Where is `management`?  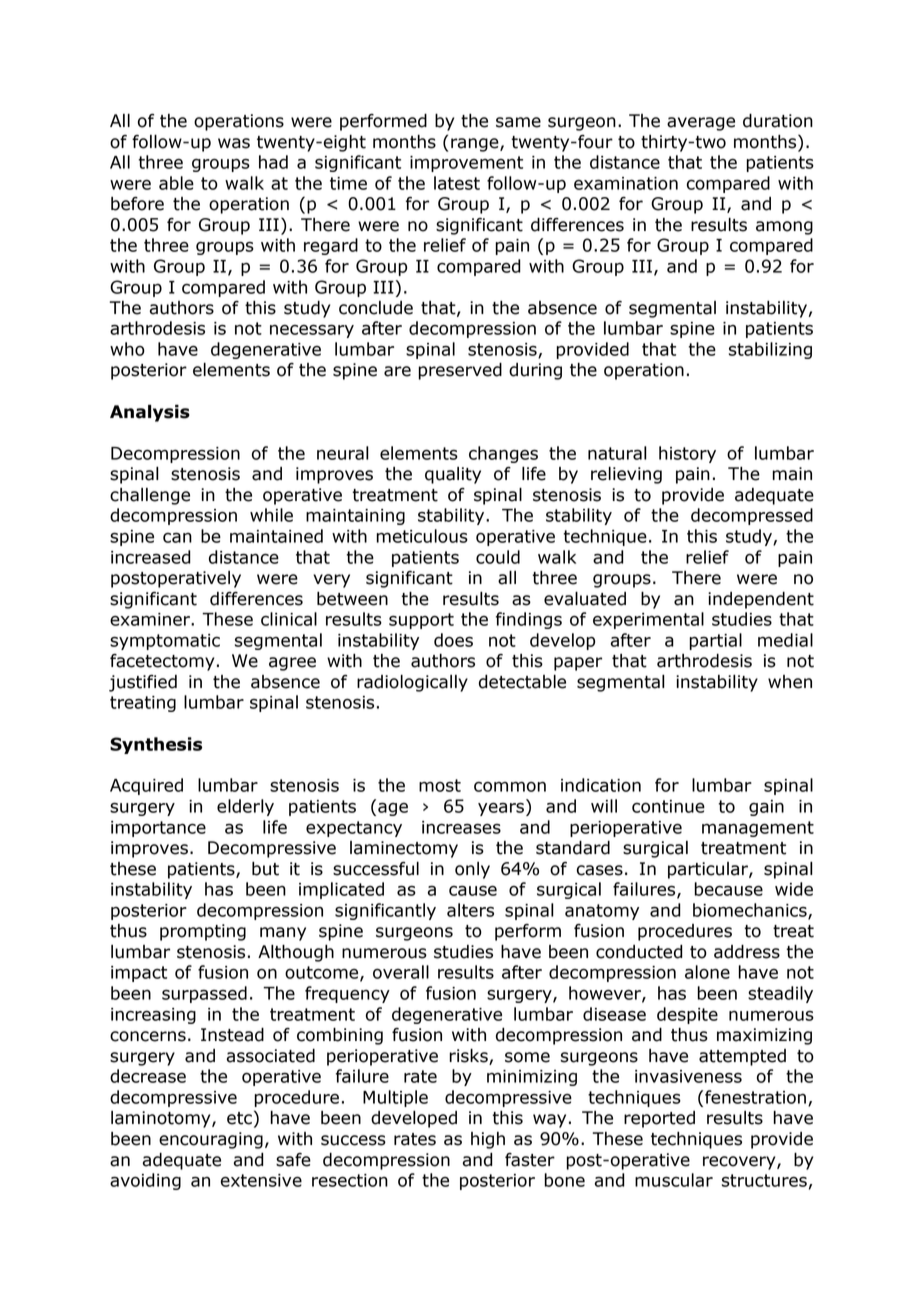 management is located at coordinates (758, 829).
